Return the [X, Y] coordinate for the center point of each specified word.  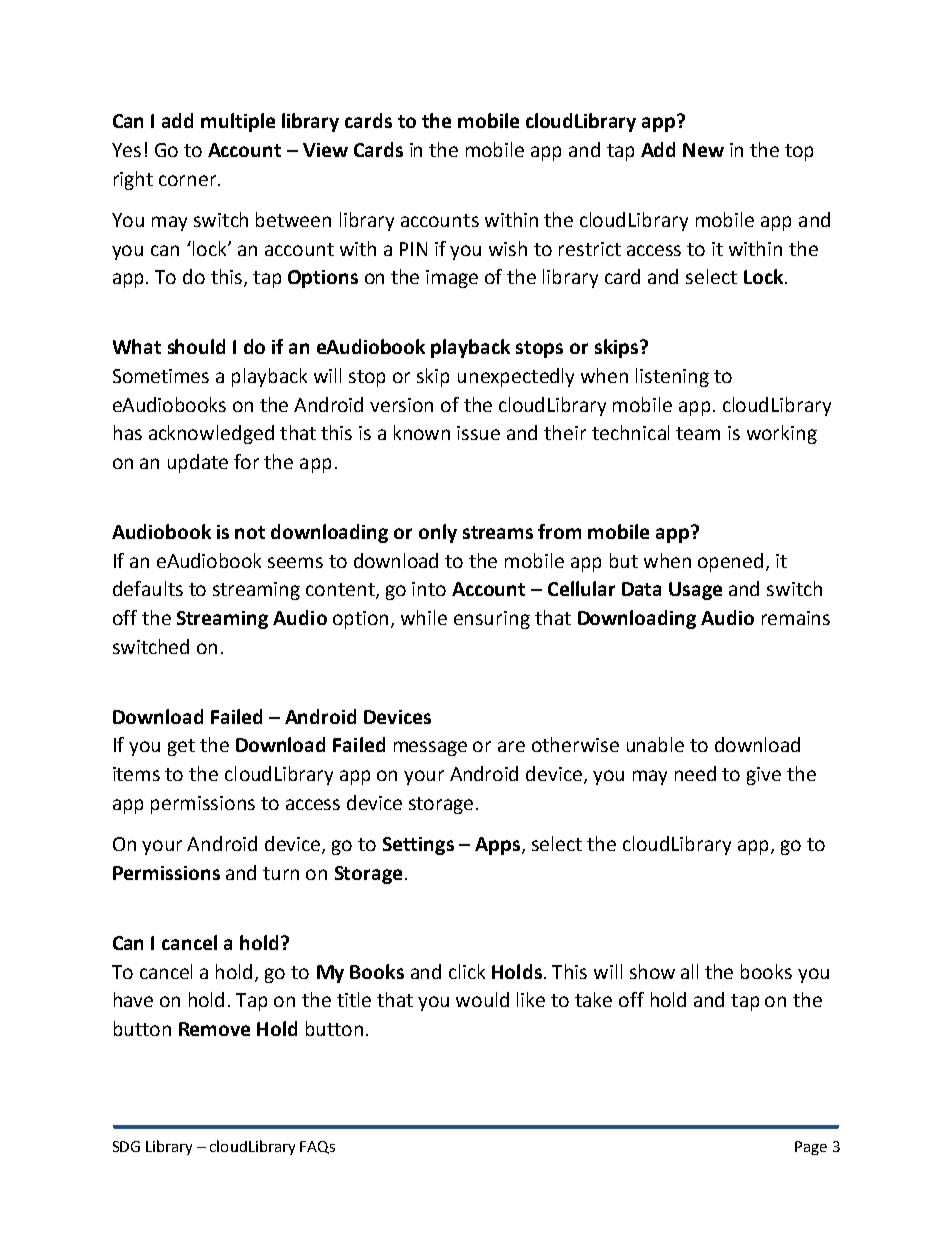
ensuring [492, 620]
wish [508, 248]
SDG [126, 1146]
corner [189, 180]
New [703, 150]
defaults [148, 588]
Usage [695, 591]
